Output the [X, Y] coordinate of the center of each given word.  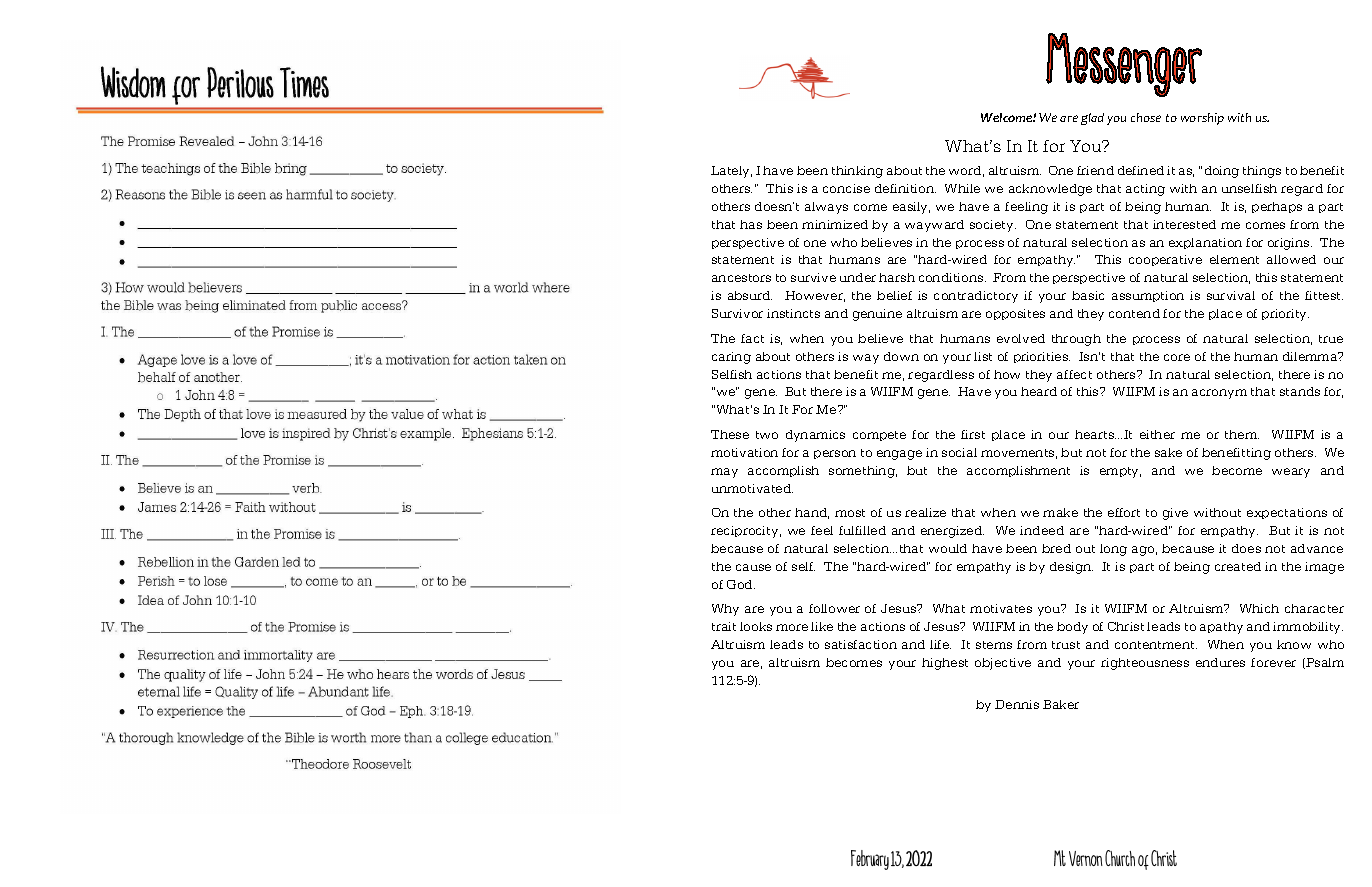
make [1060, 512]
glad [1092, 119]
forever [1273, 662]
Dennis [1017, 704]
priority [1285, 315]
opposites [1015, 314]
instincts [793, 313]
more [792, 627]
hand [812, 513]
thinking [857, 172]
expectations [1287, 513]
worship [1202, 119]
